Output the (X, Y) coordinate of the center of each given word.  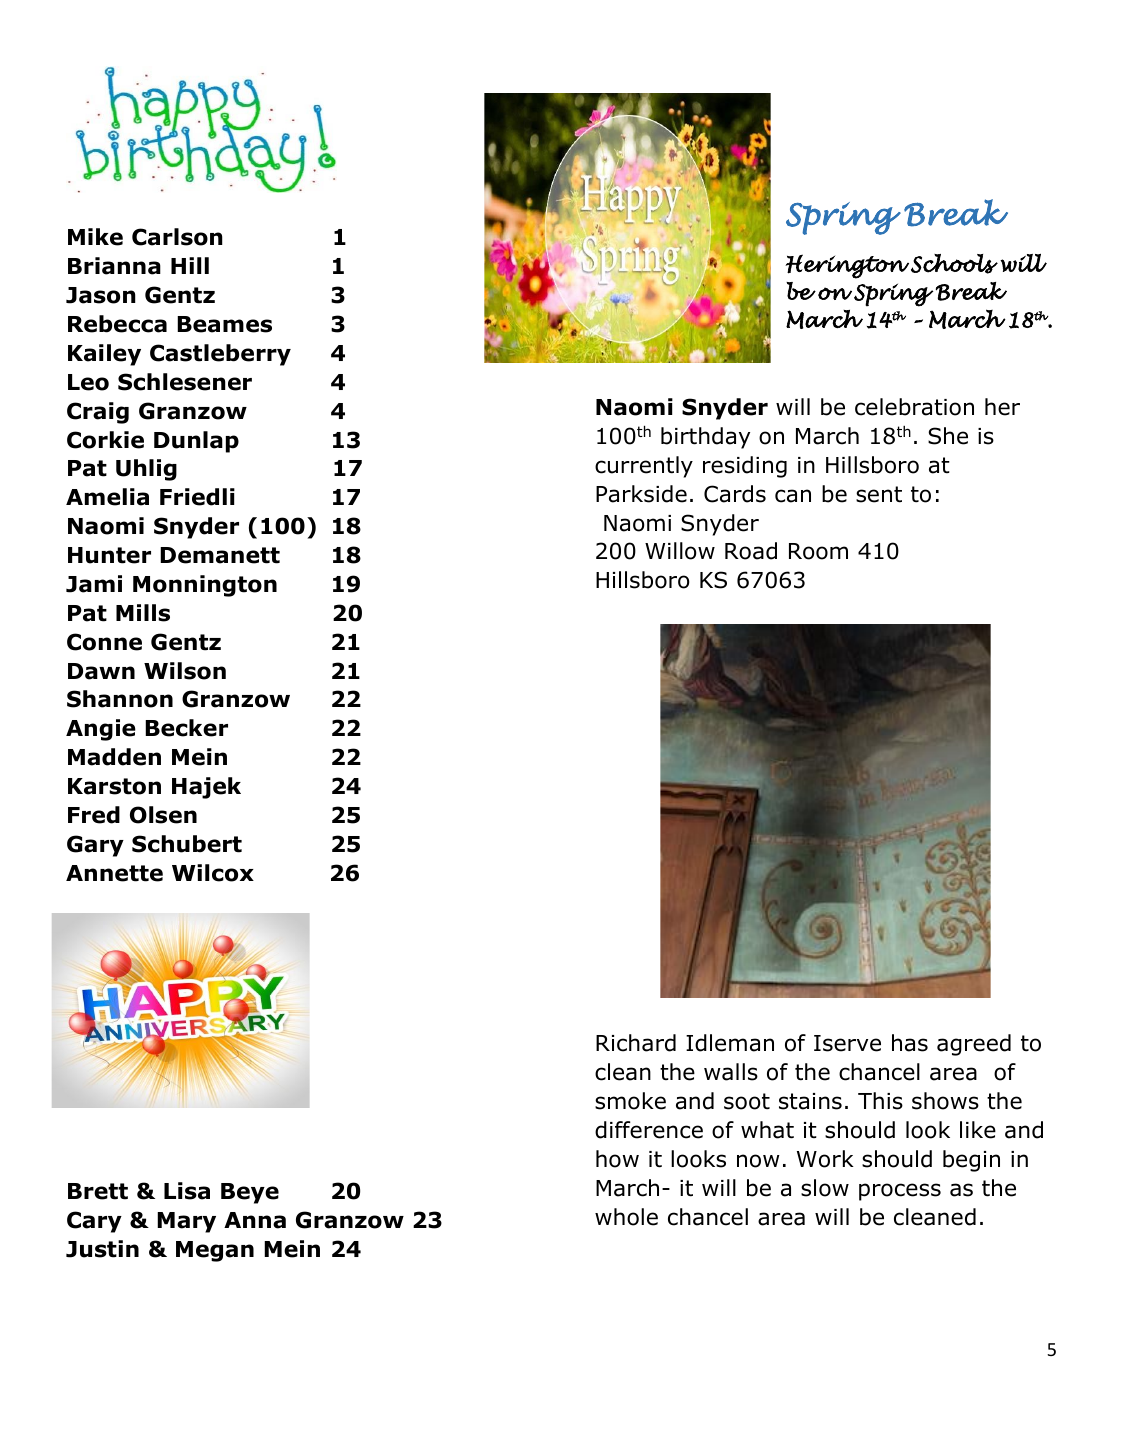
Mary (186, 1222)
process (900, 1192)
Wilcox (213, 873)
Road (751, 551)
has (910, 1043)
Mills (143, 613)
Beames (224, 324)
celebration (914, 407)
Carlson (177, 237)
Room (818, 551)
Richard (636, 1043)
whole (626, 1217)
